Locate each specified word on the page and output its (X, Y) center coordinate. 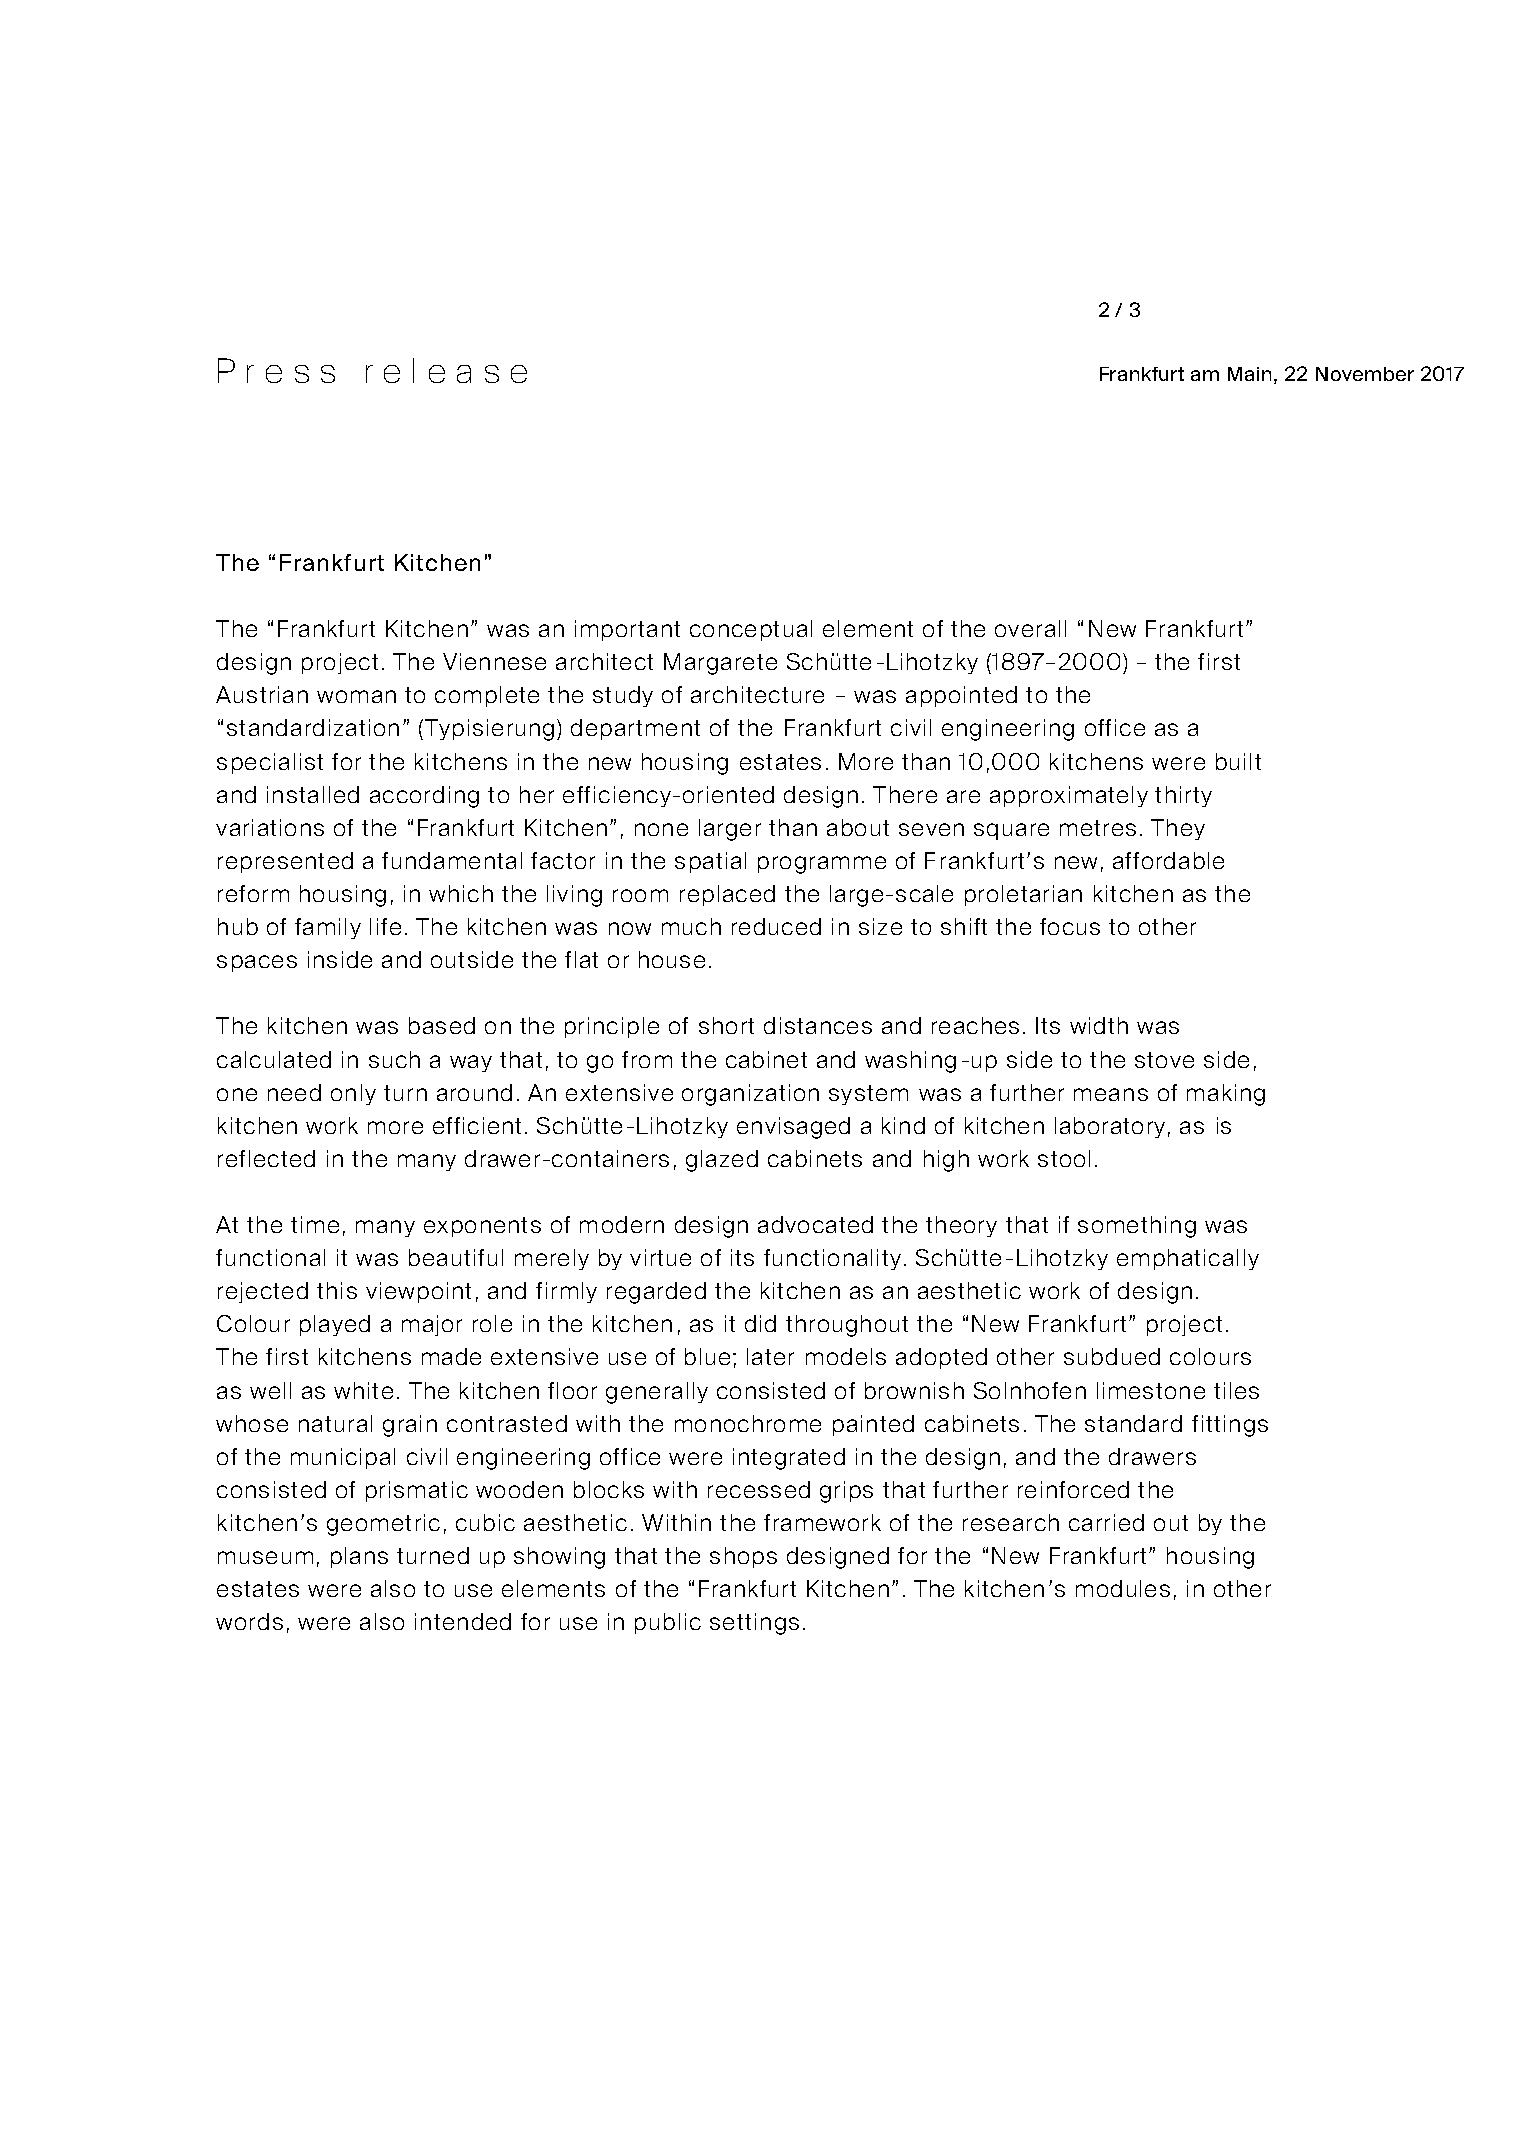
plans (359, 1557)
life (385, 926)
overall (1030, 628)
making (1226, 1095)
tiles (1236, 1390)
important (627, 630)
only (353, 1094)
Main (1249, 374)
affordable (1168, 860)
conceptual (751, 630)
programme (822, 865)
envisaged (793, 1128)
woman (356, 696)
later (770, 1356)
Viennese (494, 661)
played (335, 1325)
